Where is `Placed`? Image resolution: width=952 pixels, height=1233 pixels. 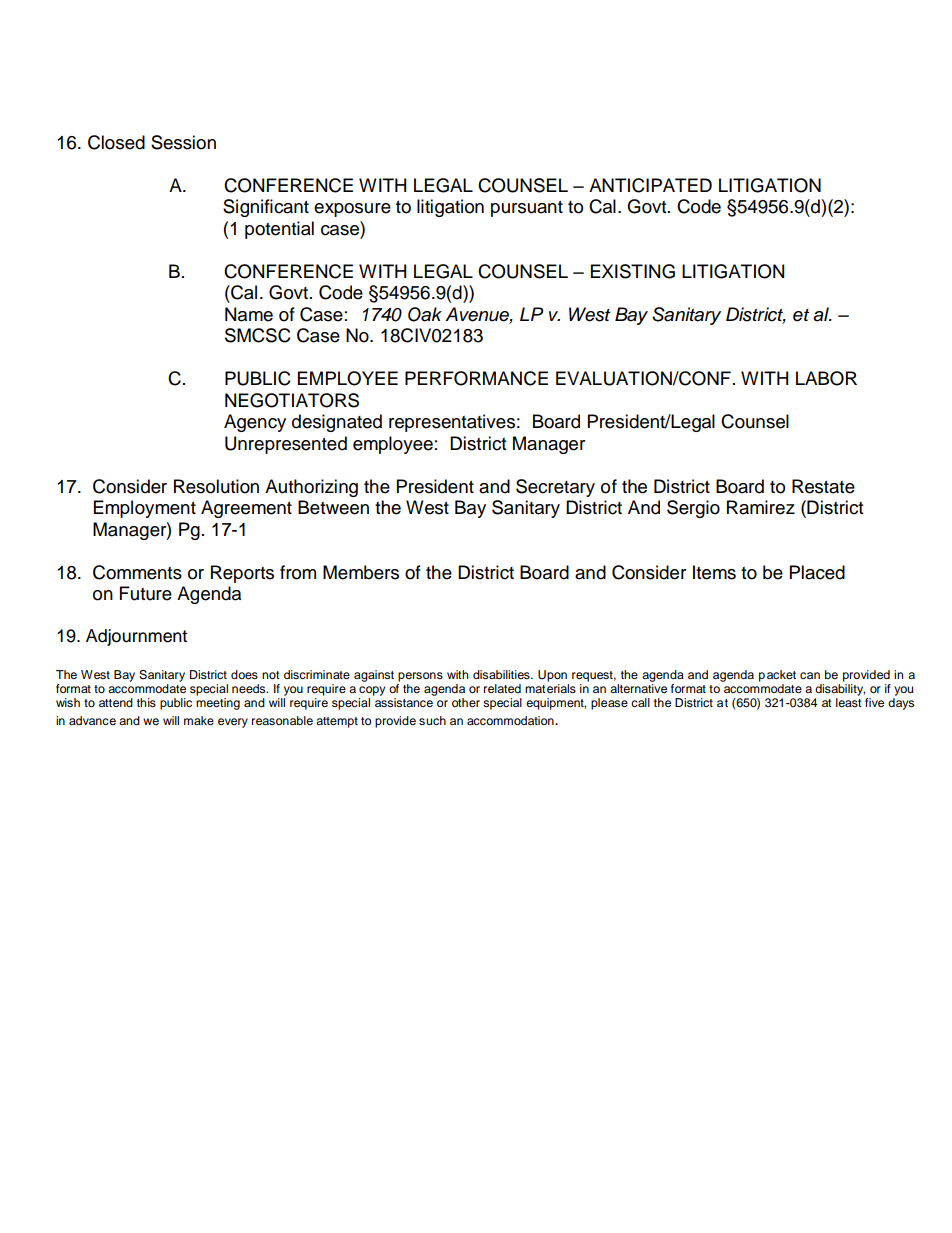
Placed is located at coordinates (817, 572).
